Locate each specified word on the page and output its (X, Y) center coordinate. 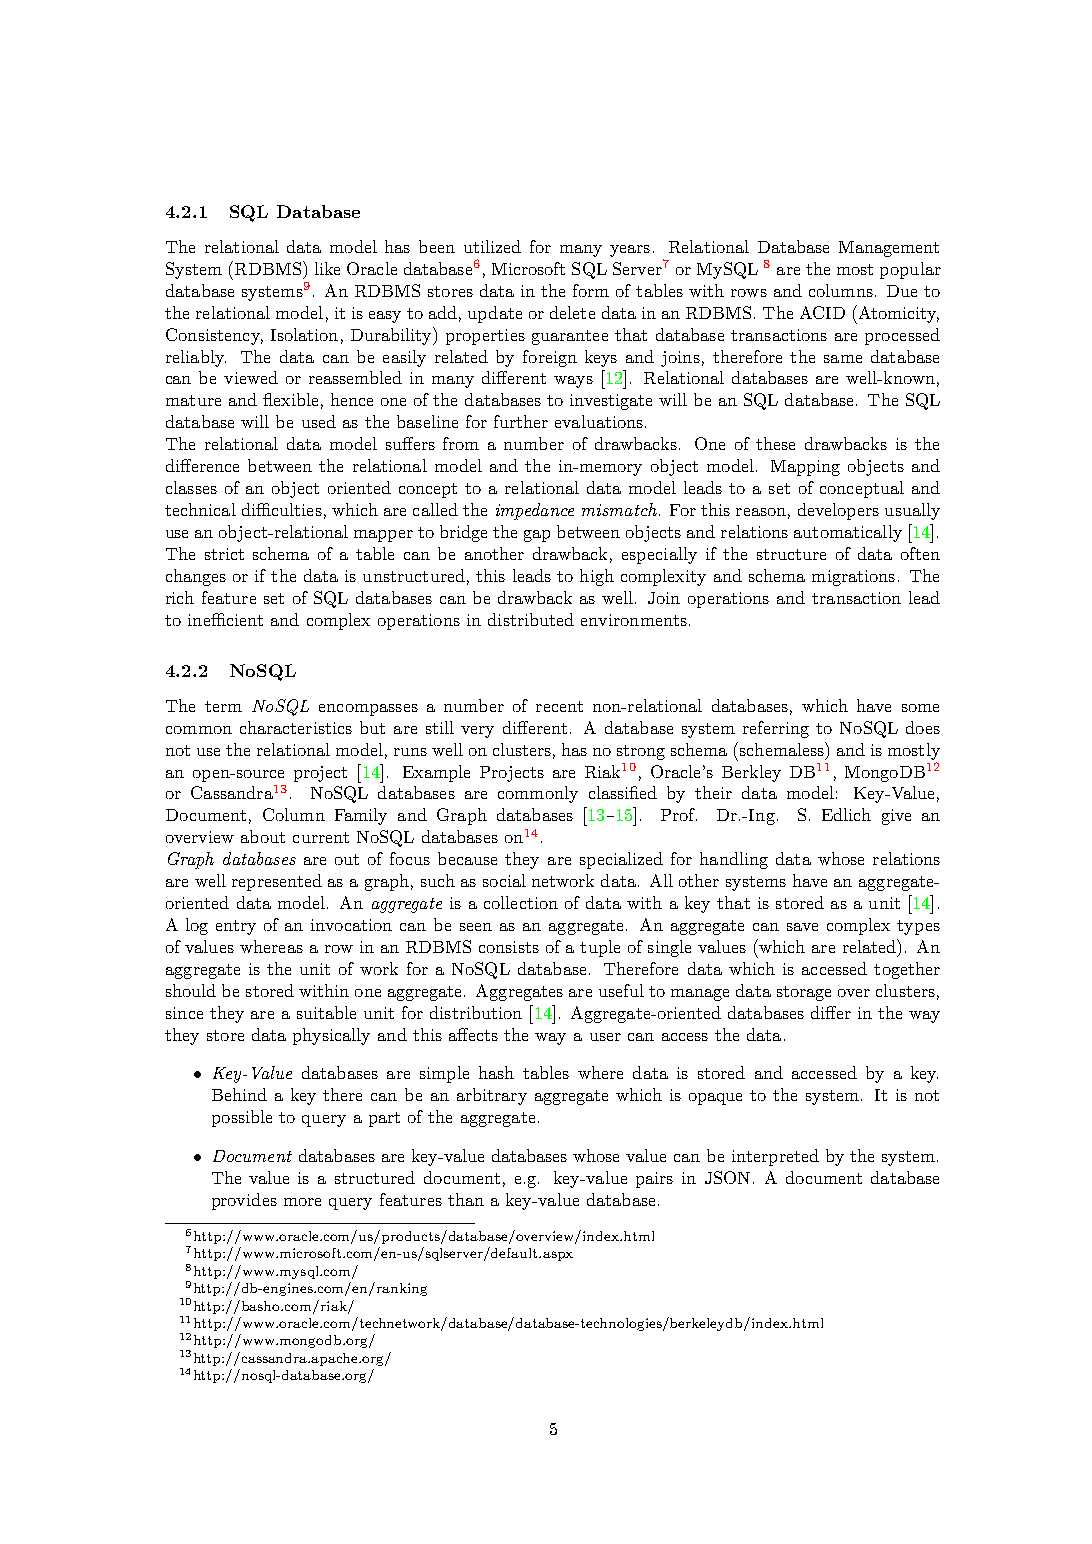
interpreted (775, 1157)
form (591, 290)
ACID (822, 312)
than (466, 1199)
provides (244, 1201)
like (327, 268)
